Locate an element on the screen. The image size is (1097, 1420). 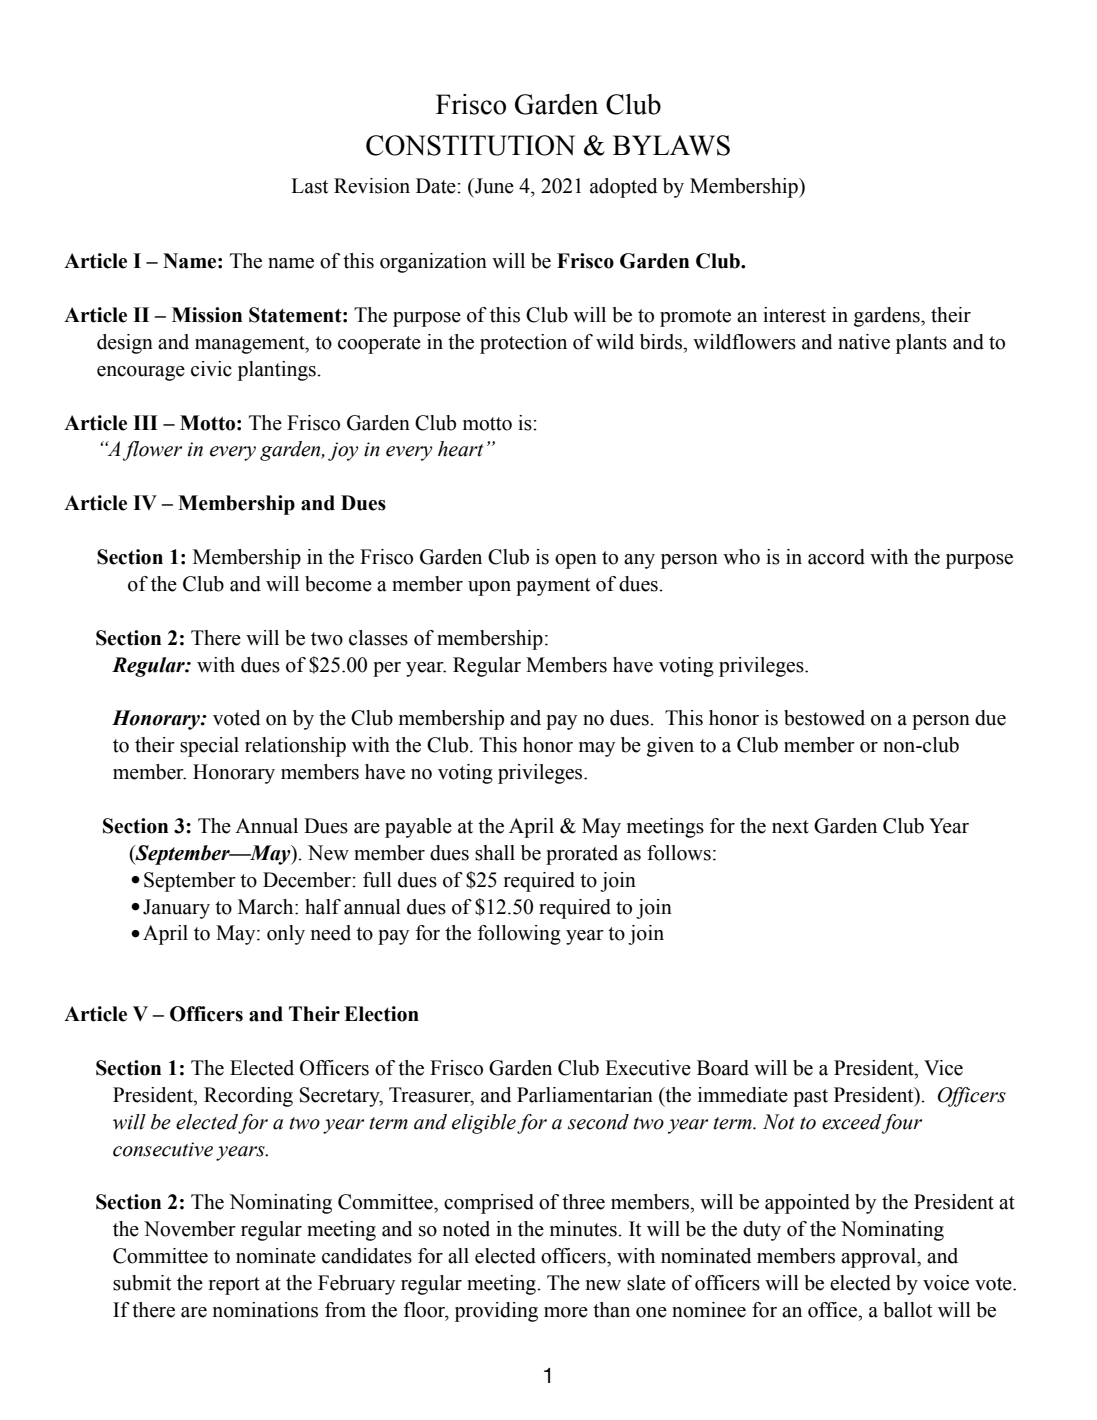
payment is located at coordinates (553, 587).
